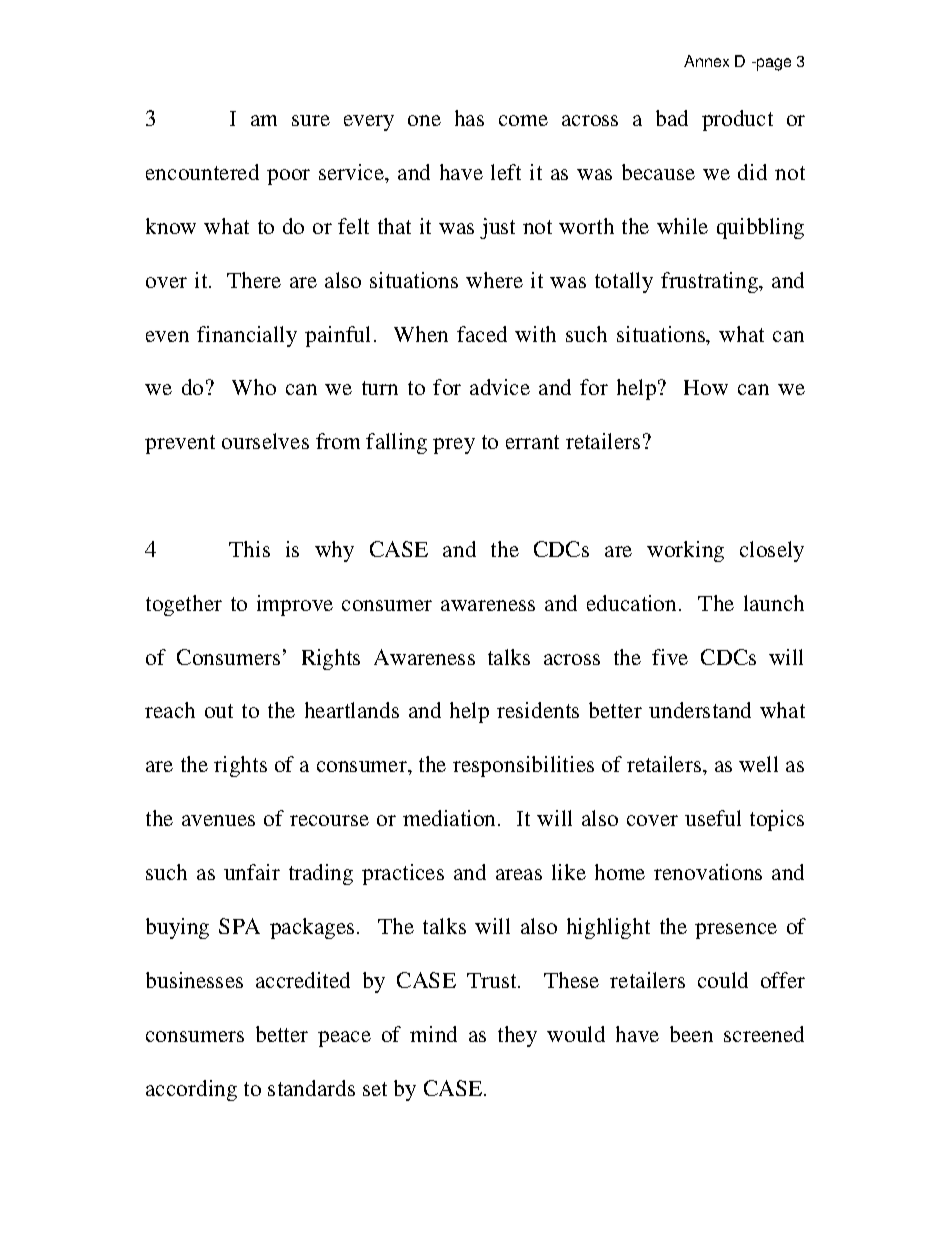 This screenshot has width=952, height=1233. I want to click on has, so click(469, 118).
